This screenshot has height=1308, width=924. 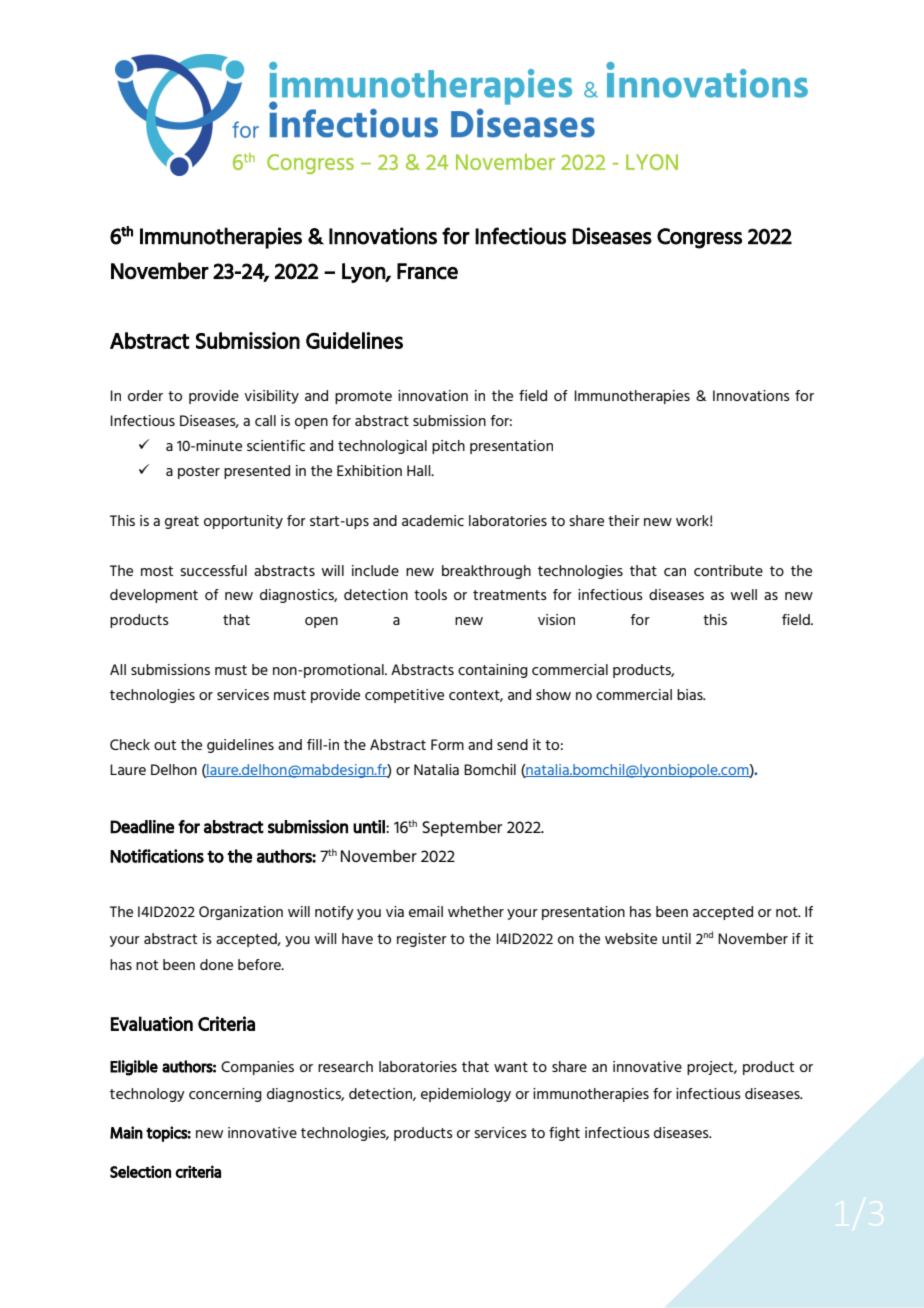 What do you see at coordinates (225, 1095) in the screenshot?
I see `concerning` at bounding box center [225, 1095].
